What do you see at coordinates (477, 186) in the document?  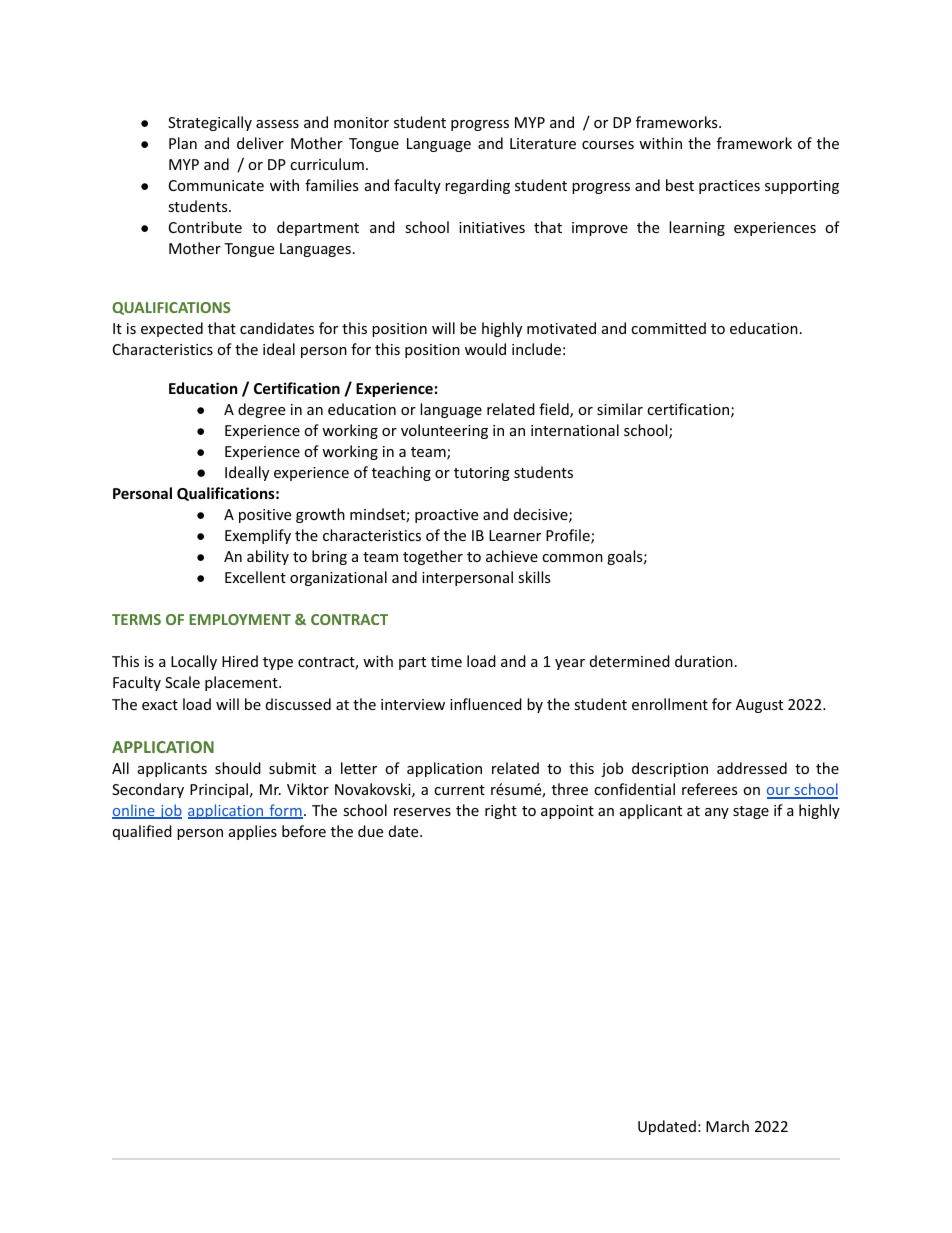 I see `regarding` at bounding box center [477, 186].
